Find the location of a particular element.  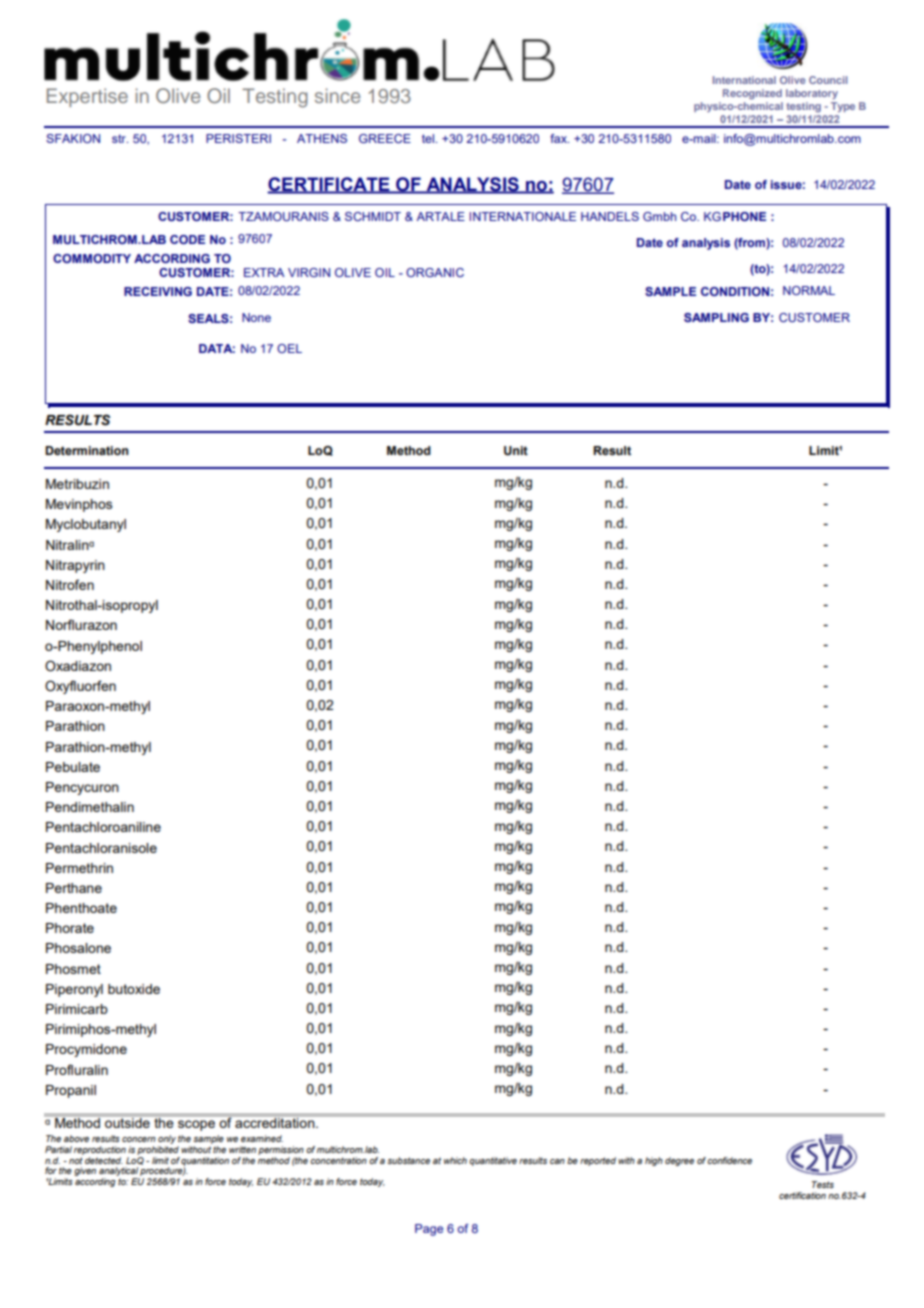

Recognized is located at coordinates (752, 94).
